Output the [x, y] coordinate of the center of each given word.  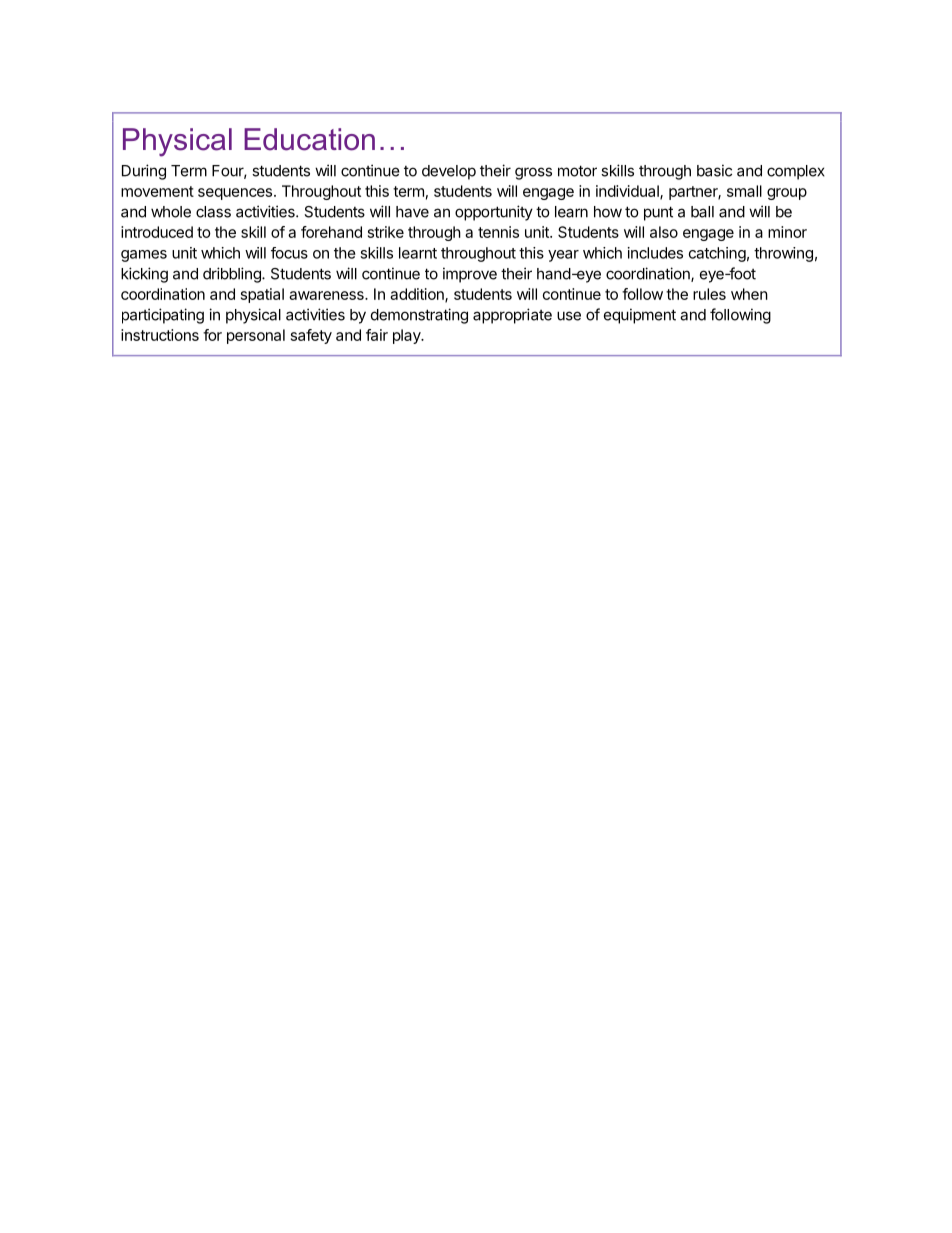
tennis [498, 232]
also [664, 232]
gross [533, 173]
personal [256, 336]
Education [309, 139]
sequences [235, 194]
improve [470, 275]
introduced [157, 232]
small [744, 191]
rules [709, 294]
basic [714, 170]
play [408, 336]
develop [449, 172]
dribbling [233, 275]
